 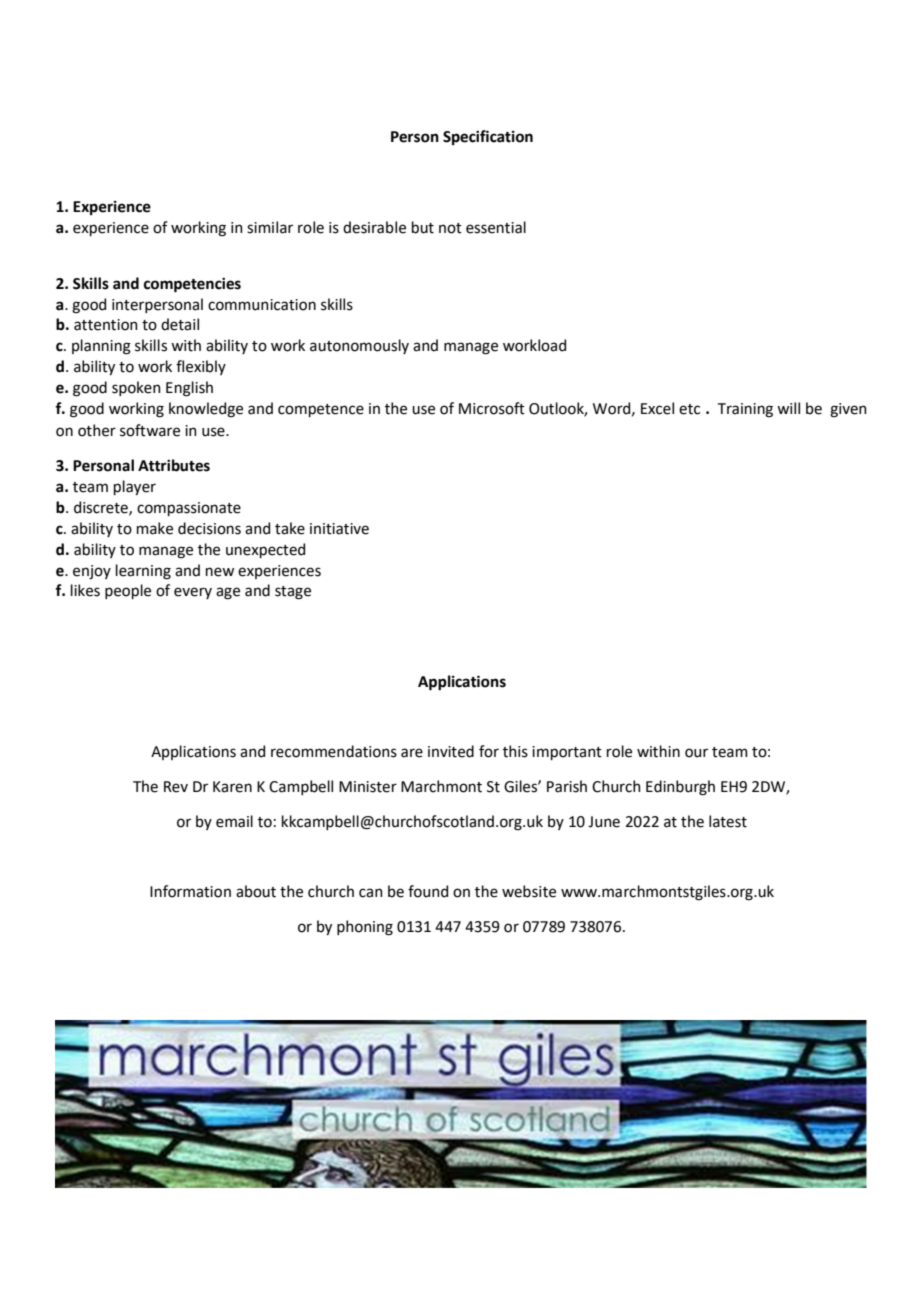 I want to click on autonomously, so click(x=359, y=346).
